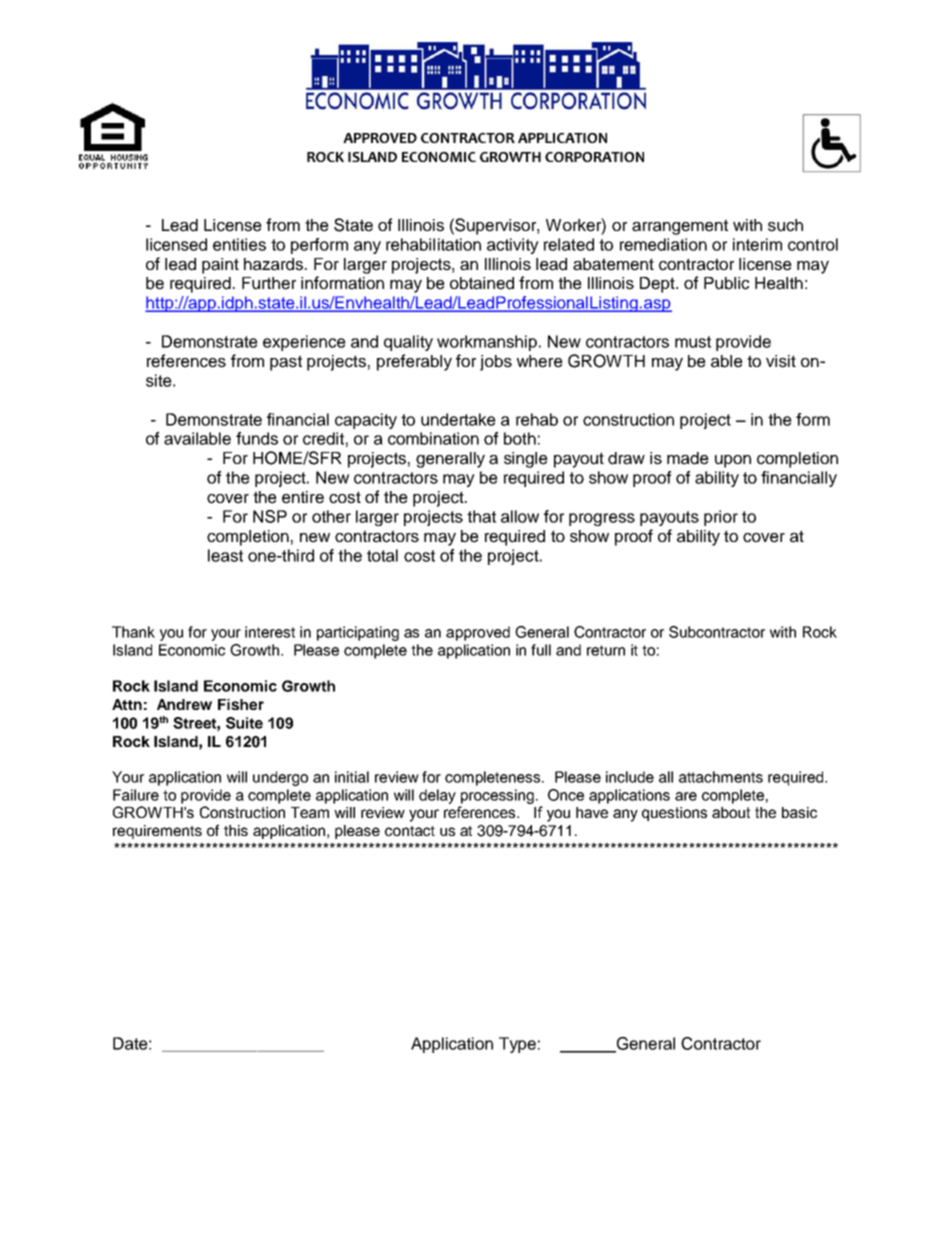 Image resolution: width=952 pixels, height=1233 pixels. Describe the element at coordinates (513, 246) in the screenshot. I see `activity` at that location.
